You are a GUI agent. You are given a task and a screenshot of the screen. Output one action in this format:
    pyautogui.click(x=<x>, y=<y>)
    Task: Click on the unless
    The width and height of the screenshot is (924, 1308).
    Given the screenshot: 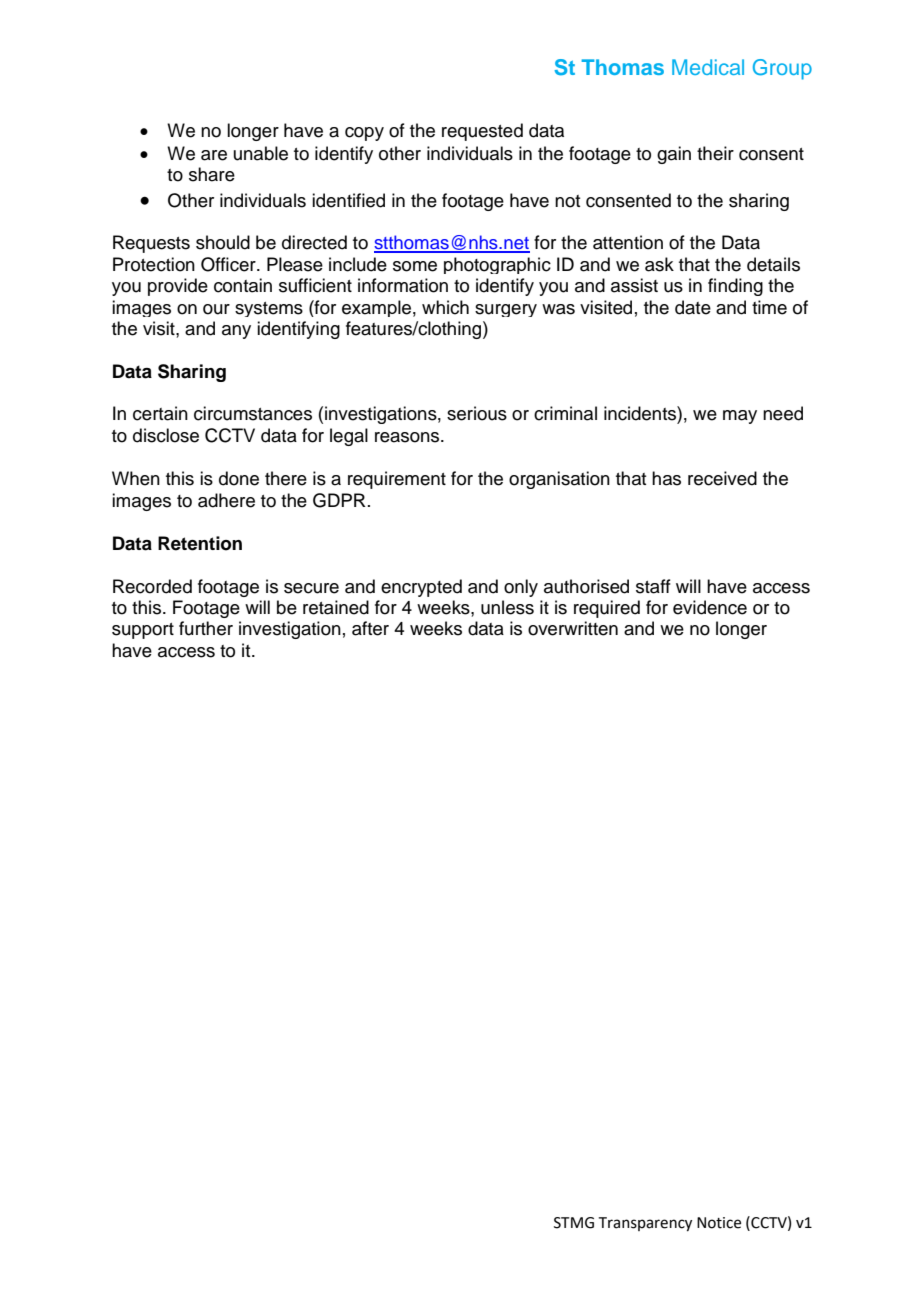 What is the action you would take?
    pyautogui.click(x=507, y=607)
